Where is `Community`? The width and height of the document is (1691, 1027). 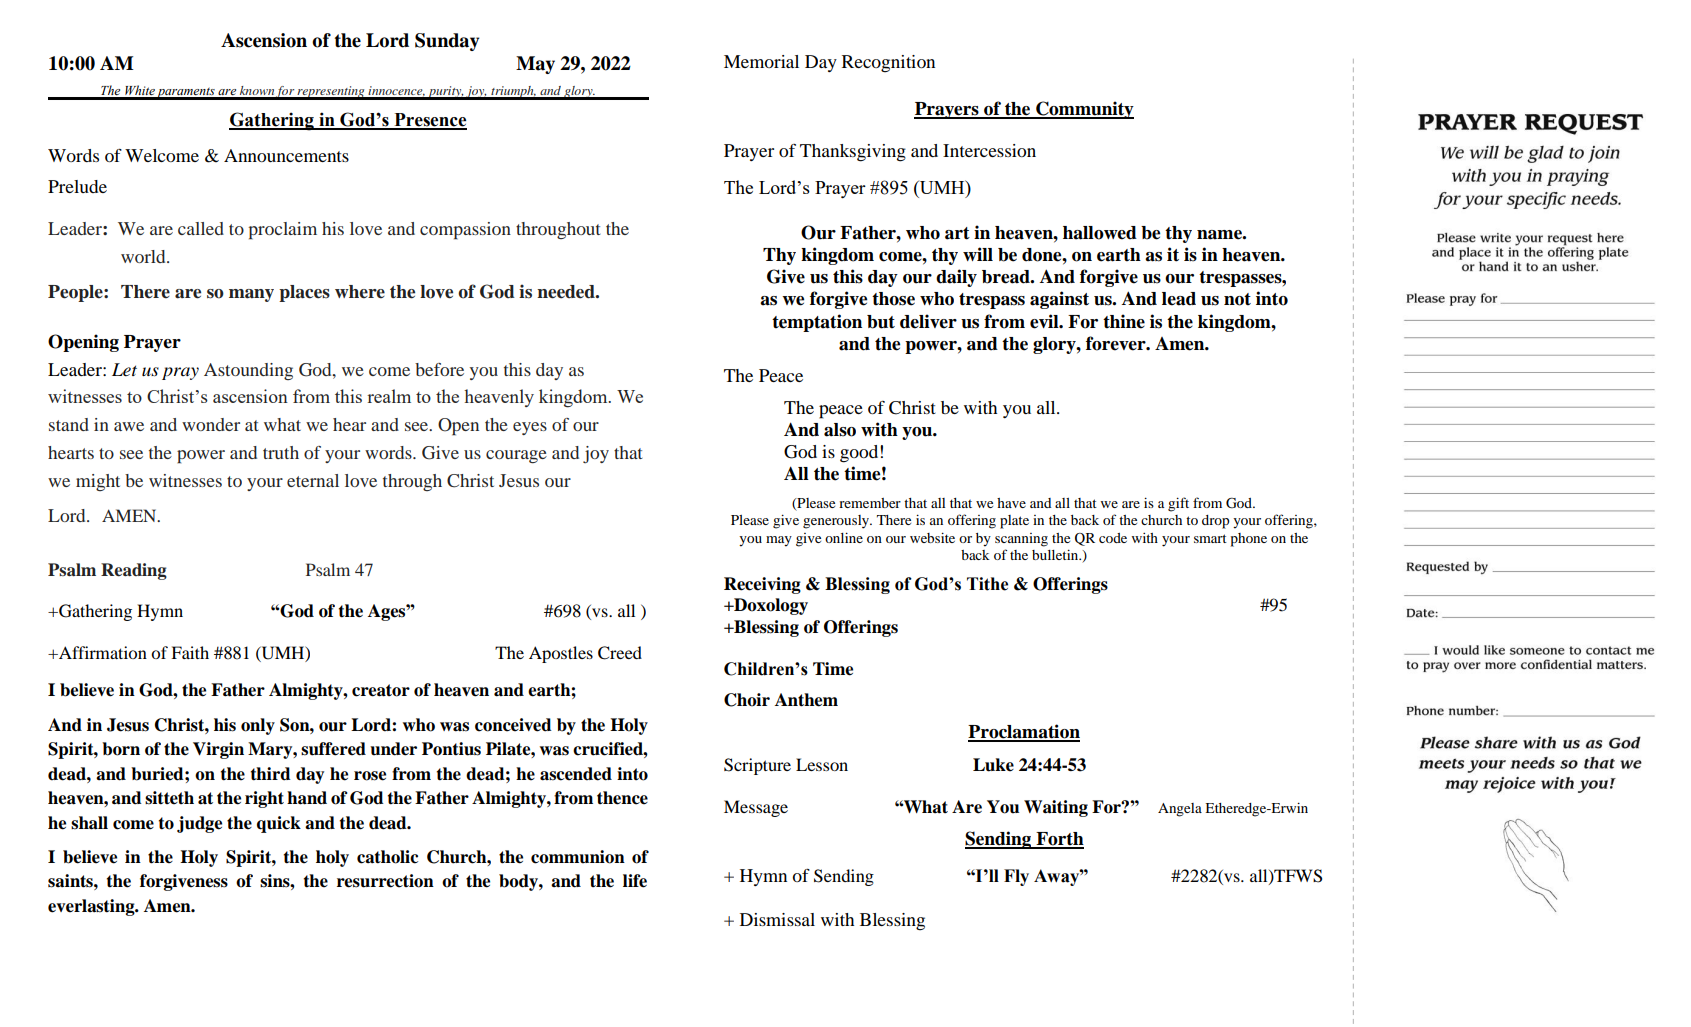 Community is located at coordinates (1084, 110).
